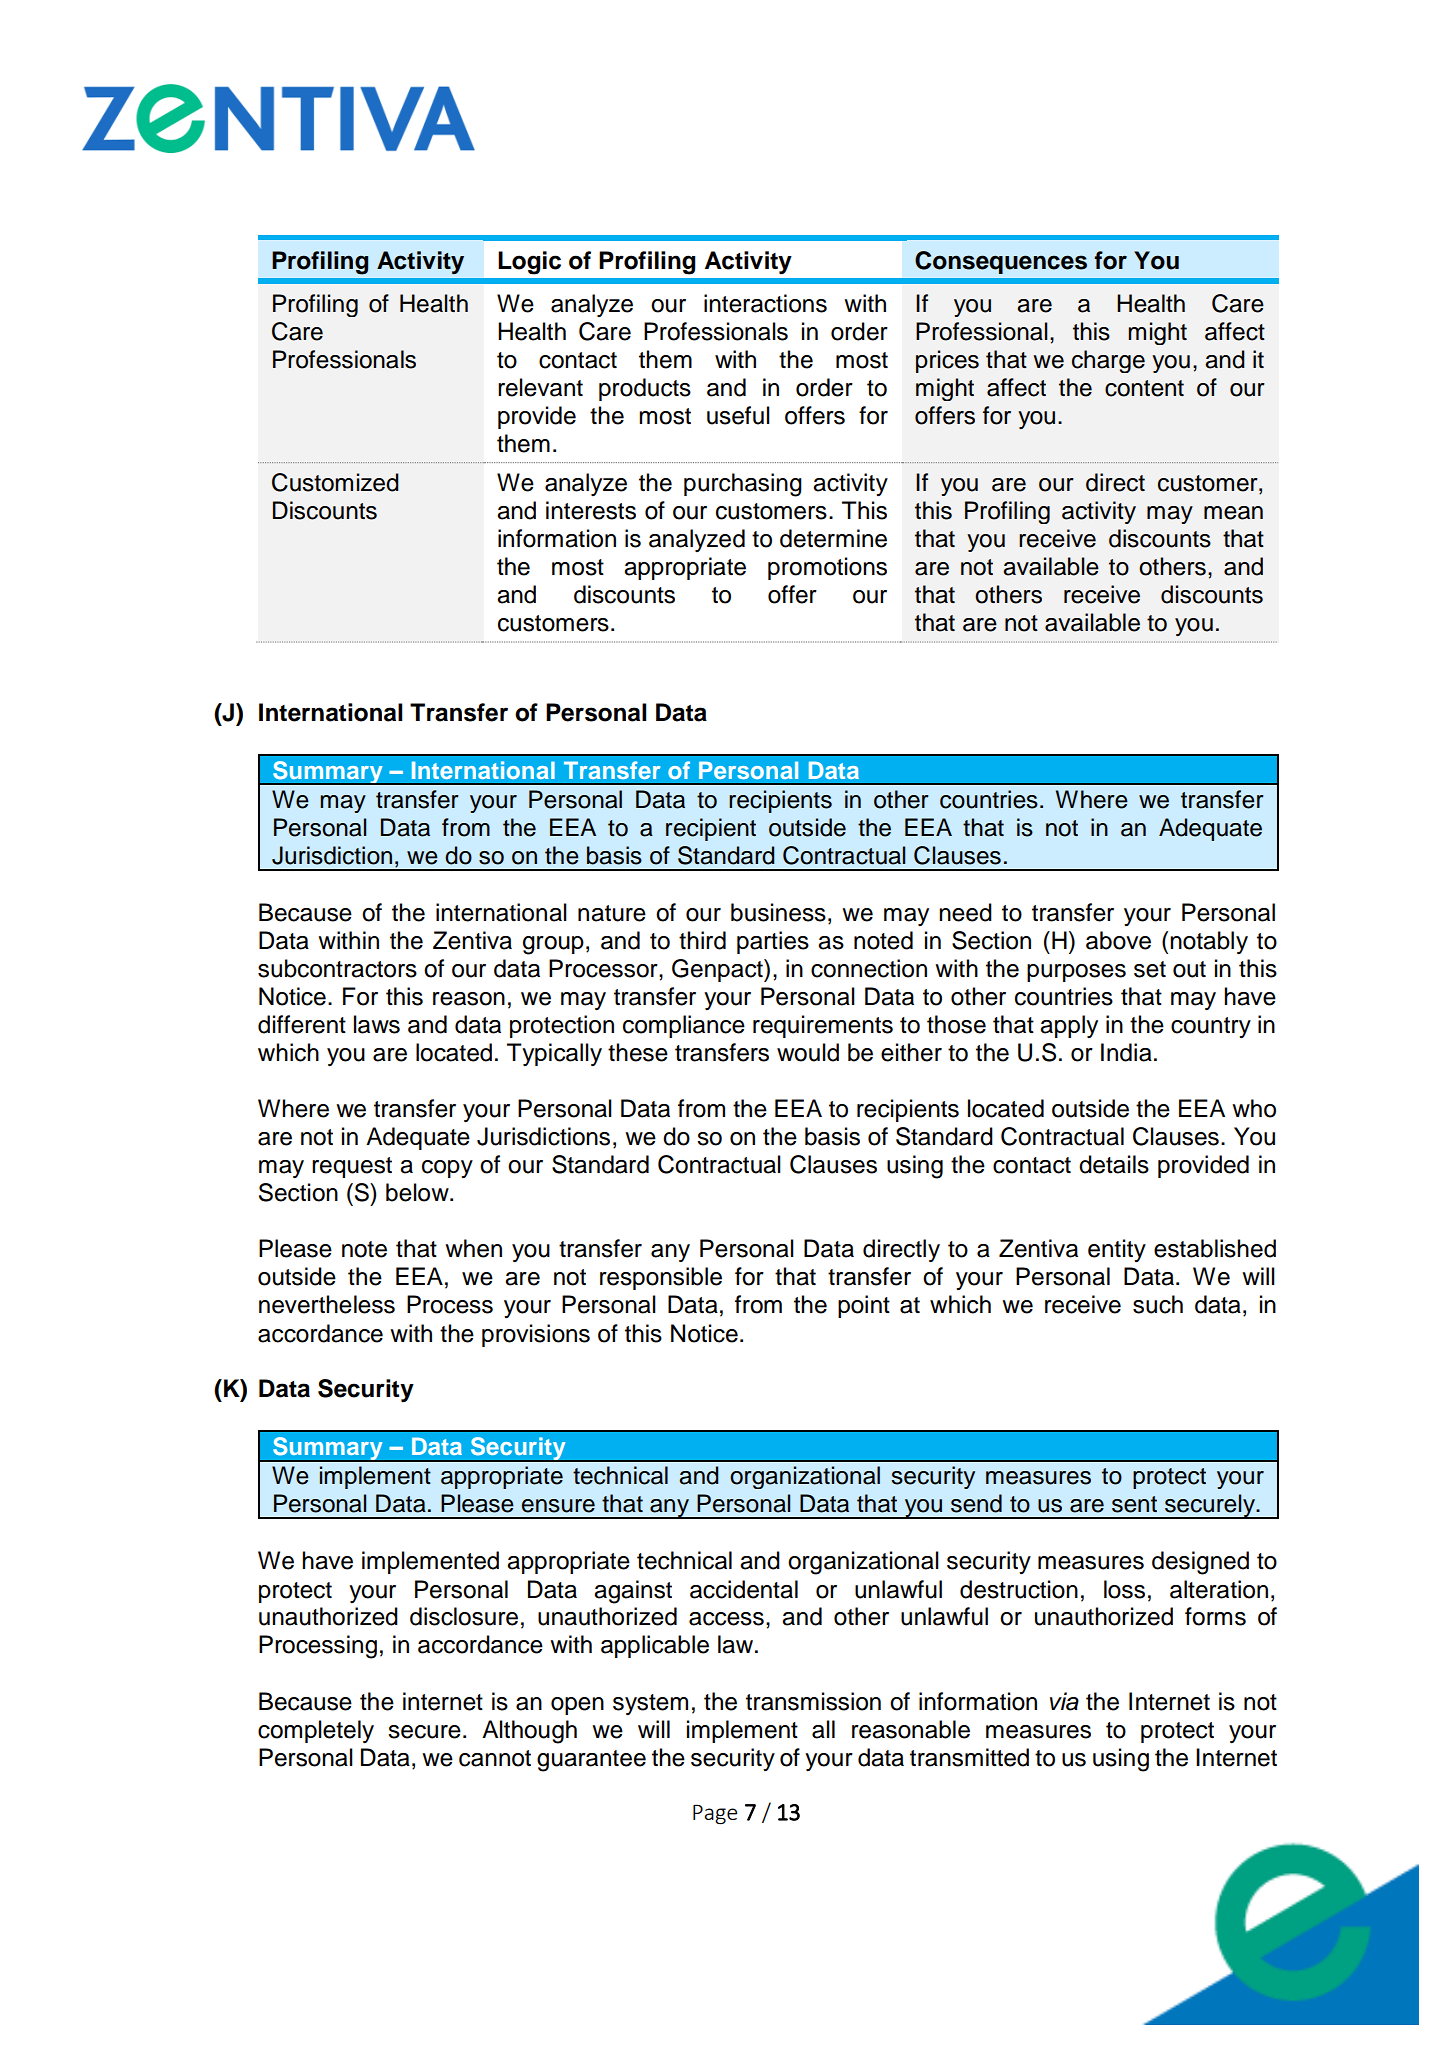 The height and width of the document is (2052, 1450). What do you see at coordinates (529, 263) in the document?
I see `Logic` at bounding box center [529, 263].
